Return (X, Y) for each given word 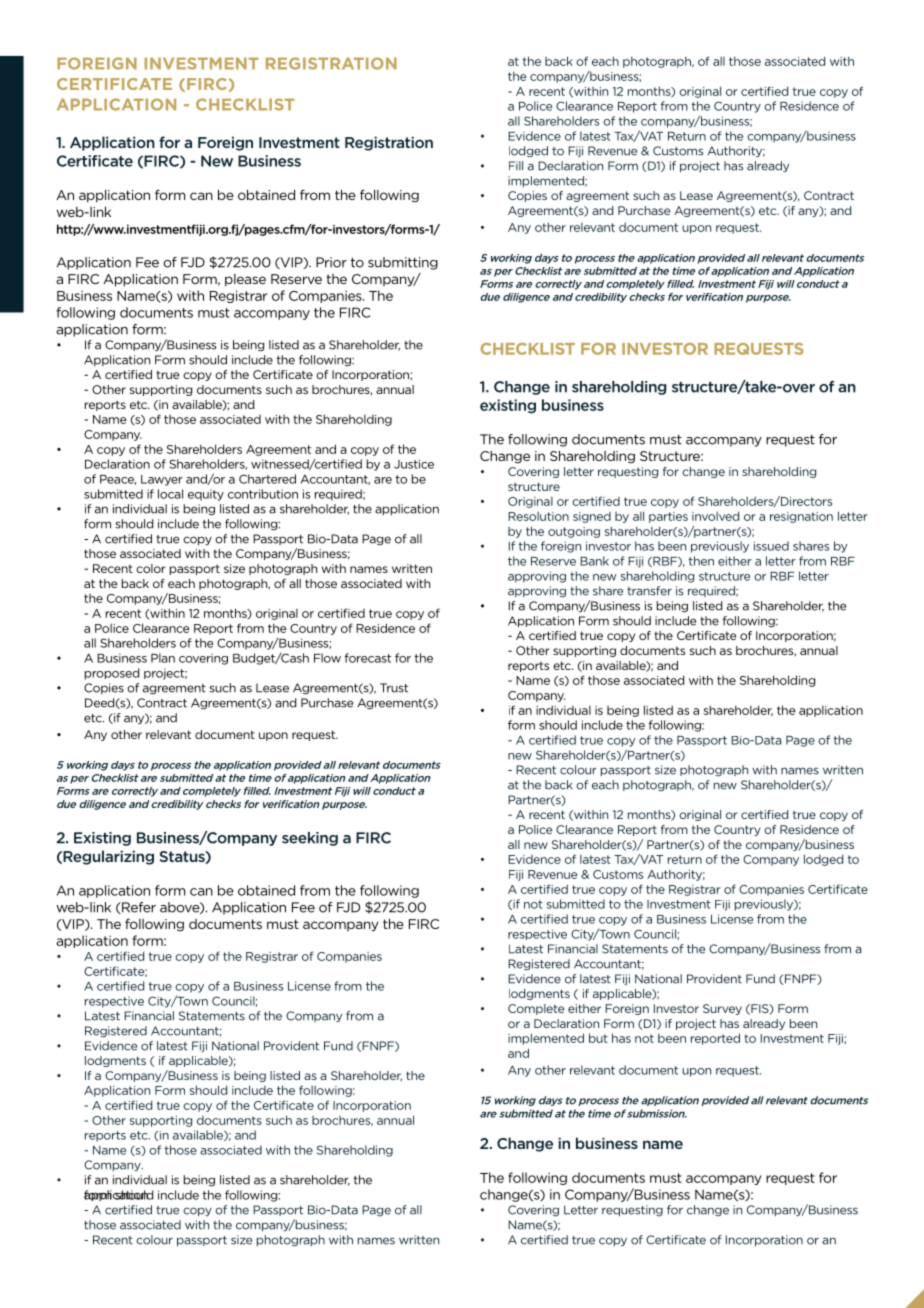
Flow (327, 658)
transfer (649, 591)
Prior (331, 262)
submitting (403, 263)
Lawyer (162, 480)
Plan (163, 658)
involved (715, 516)
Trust (394, 688)
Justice (414, 464)
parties (668, 517)
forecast (368, 658)
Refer (138, 908)
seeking (310, 839)
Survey (722, 1009)
